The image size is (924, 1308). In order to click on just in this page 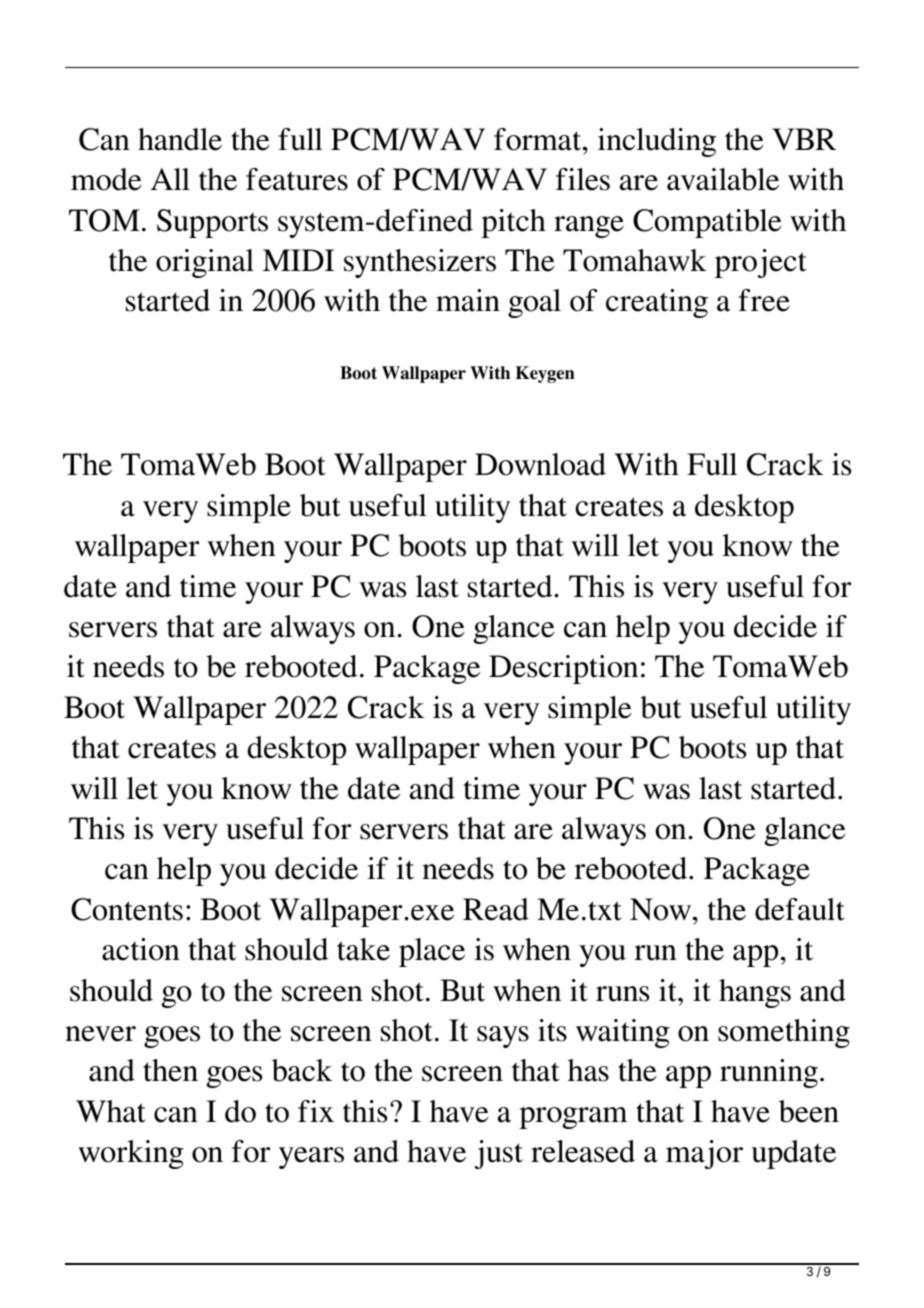, I will do `click(499, 1154)`.
